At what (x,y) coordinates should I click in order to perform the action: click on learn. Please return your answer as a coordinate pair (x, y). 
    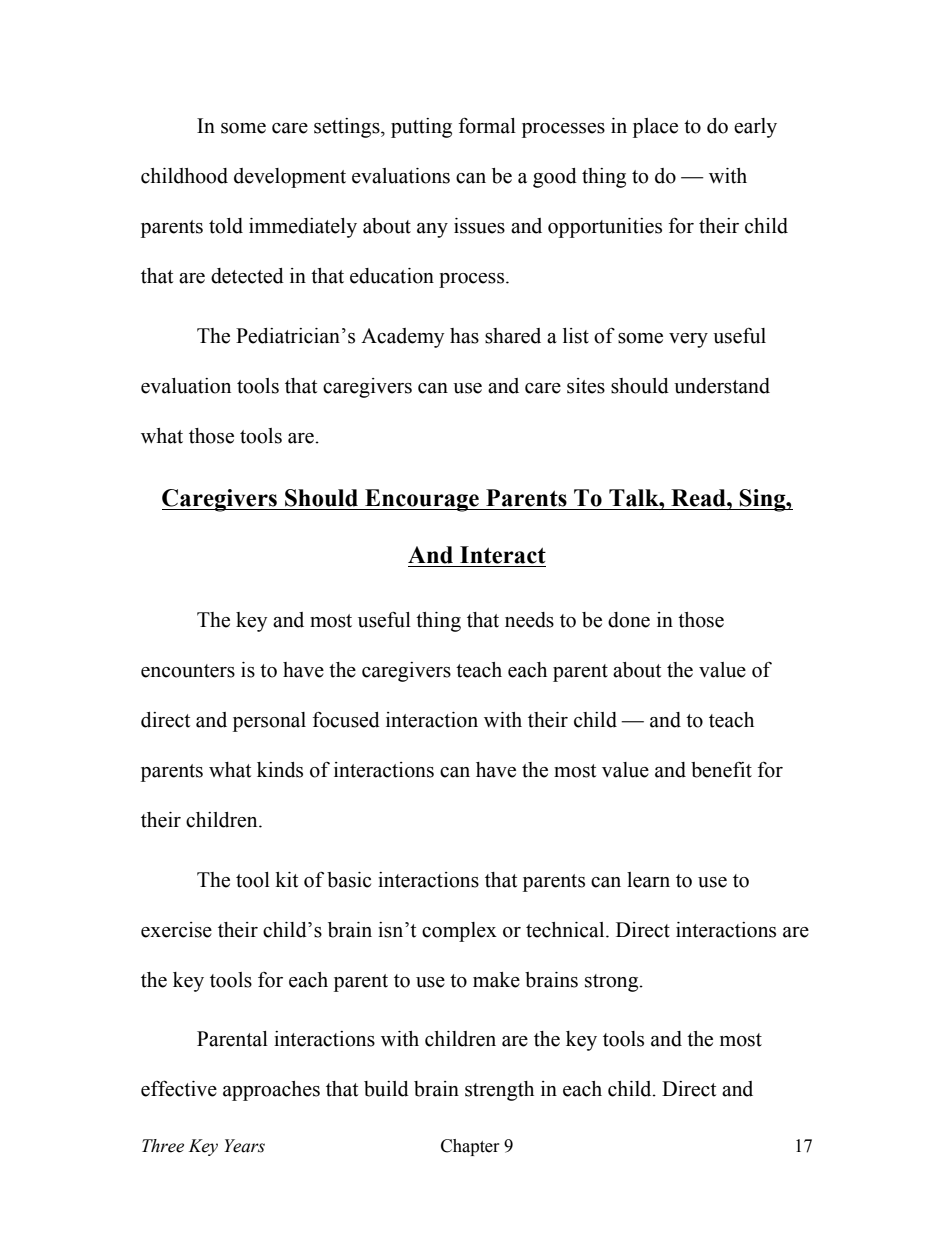
    Looking at the image, I should click on (648, 880).
